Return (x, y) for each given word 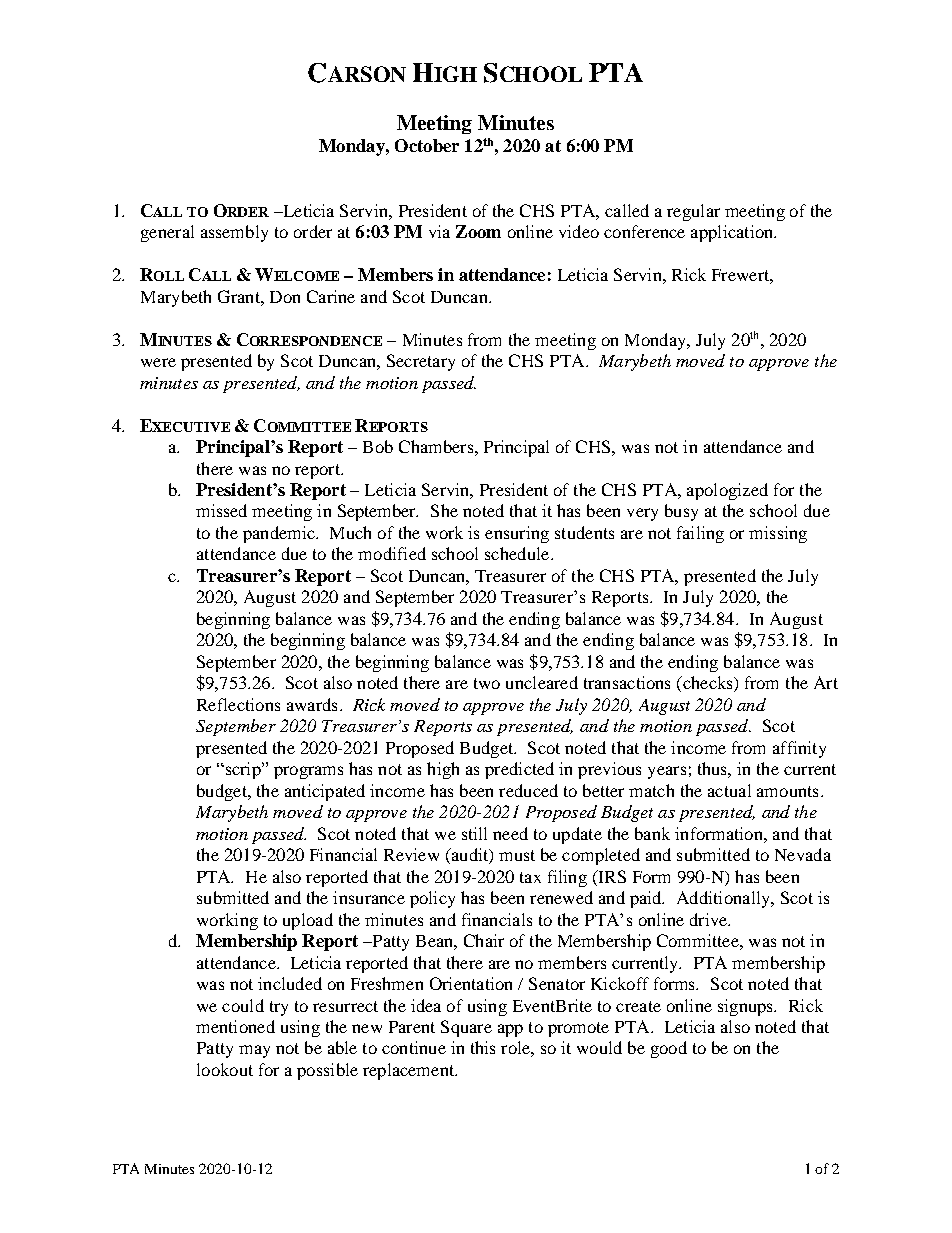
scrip (243, 770)
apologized (727, 491)
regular (693, 212)
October (427, 145)
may (254, 1051)
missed (221, 510)
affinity (799, 749)
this (483, 1047)
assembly (234, 233)
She (444, 510)
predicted (519, 770)
